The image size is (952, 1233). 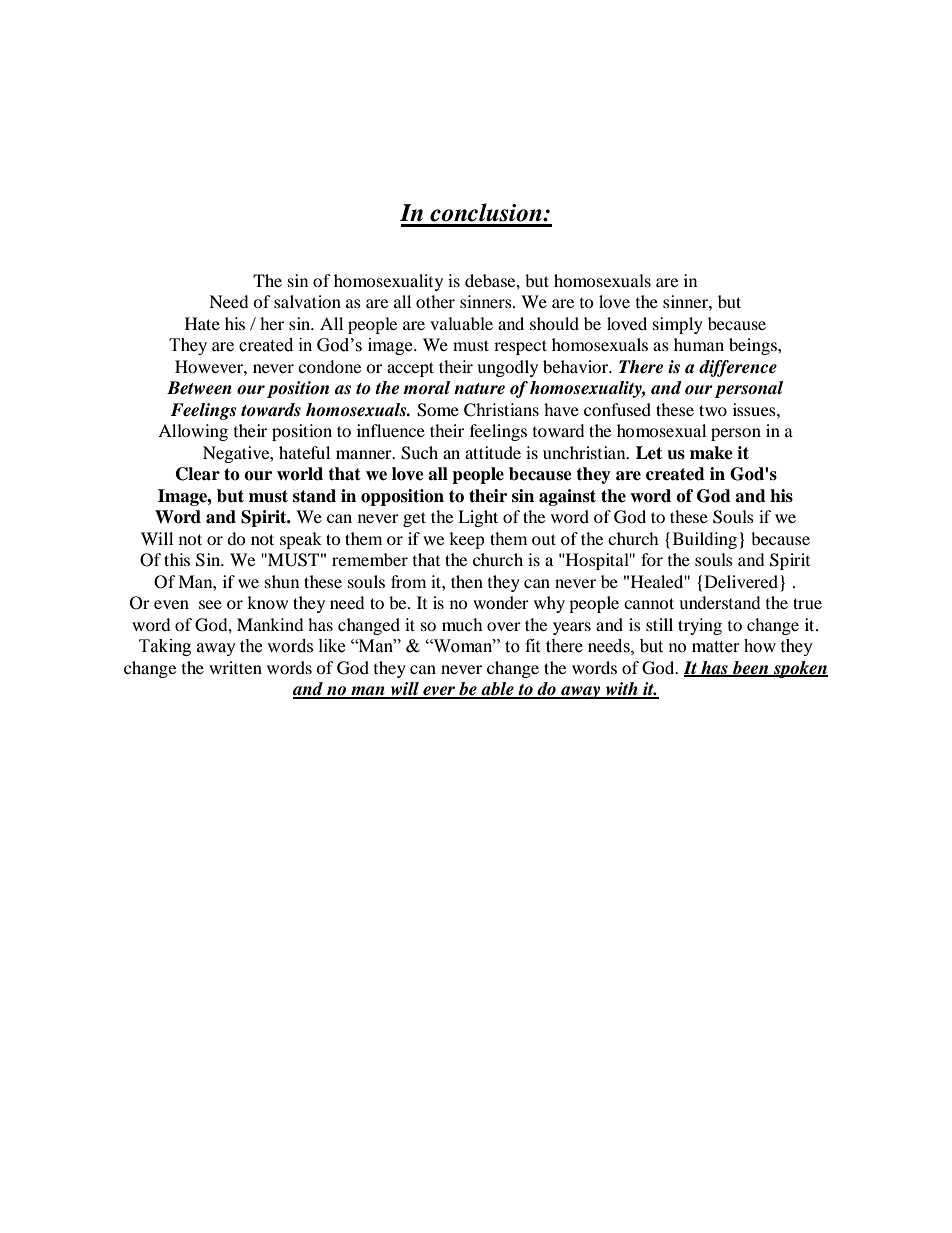 I want to click on two, so click(x=713, y=410).
